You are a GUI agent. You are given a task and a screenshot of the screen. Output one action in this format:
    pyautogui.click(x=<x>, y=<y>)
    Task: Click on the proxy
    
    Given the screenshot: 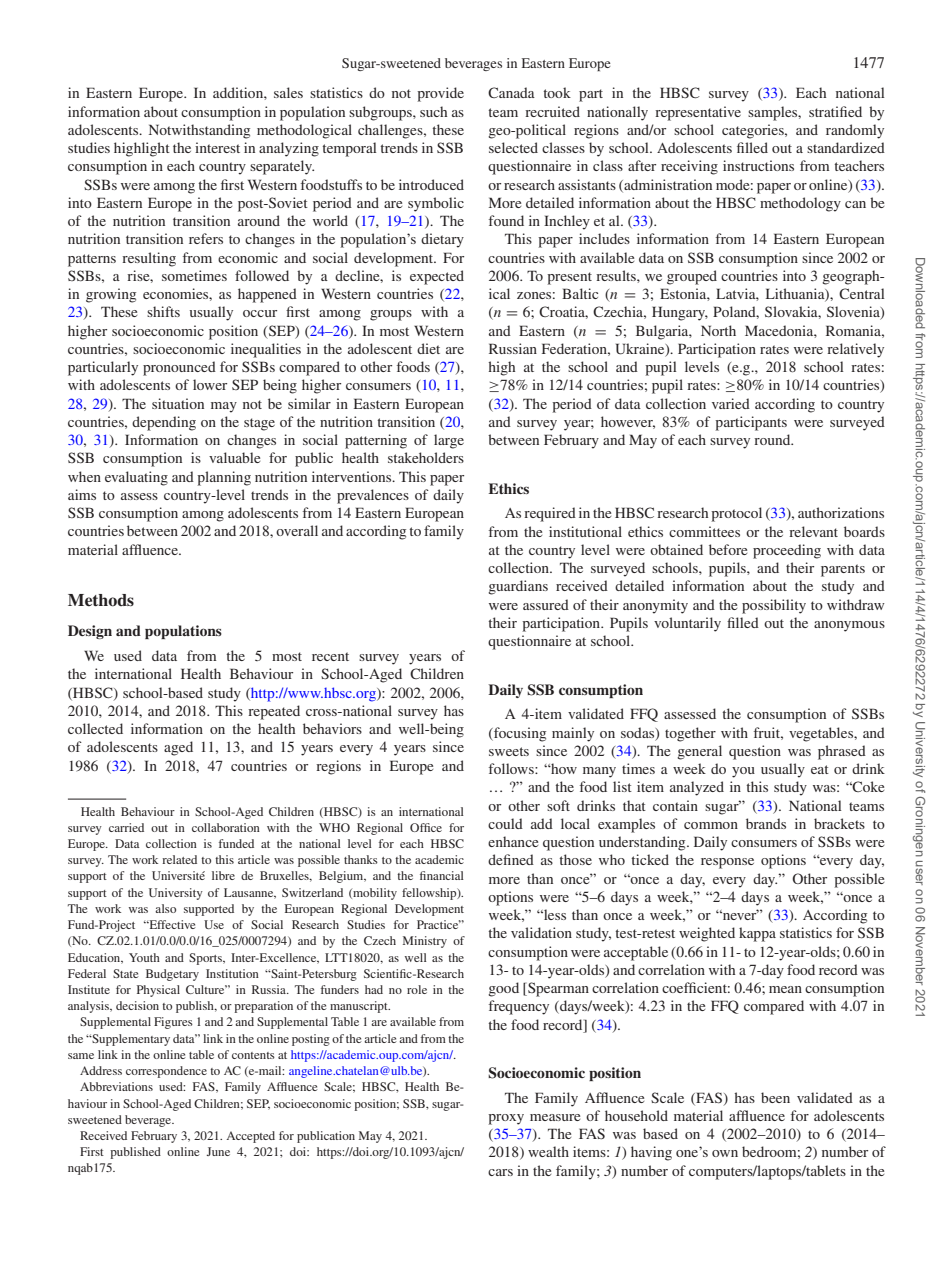 What is the action you would take?
    pyautogui.click(x=506, y=1119)
